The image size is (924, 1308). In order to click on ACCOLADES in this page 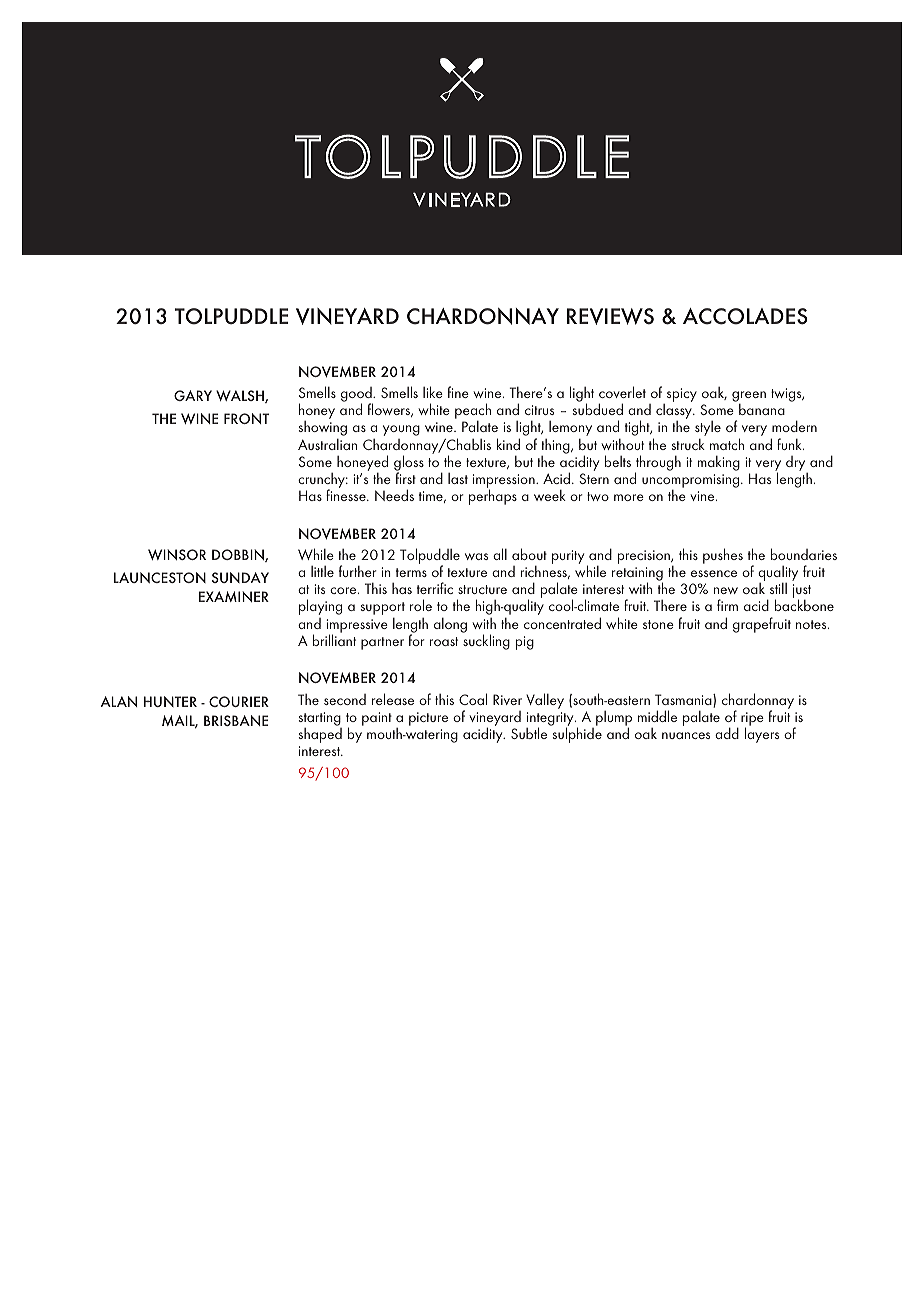, I will do `click(745, 316)`.
